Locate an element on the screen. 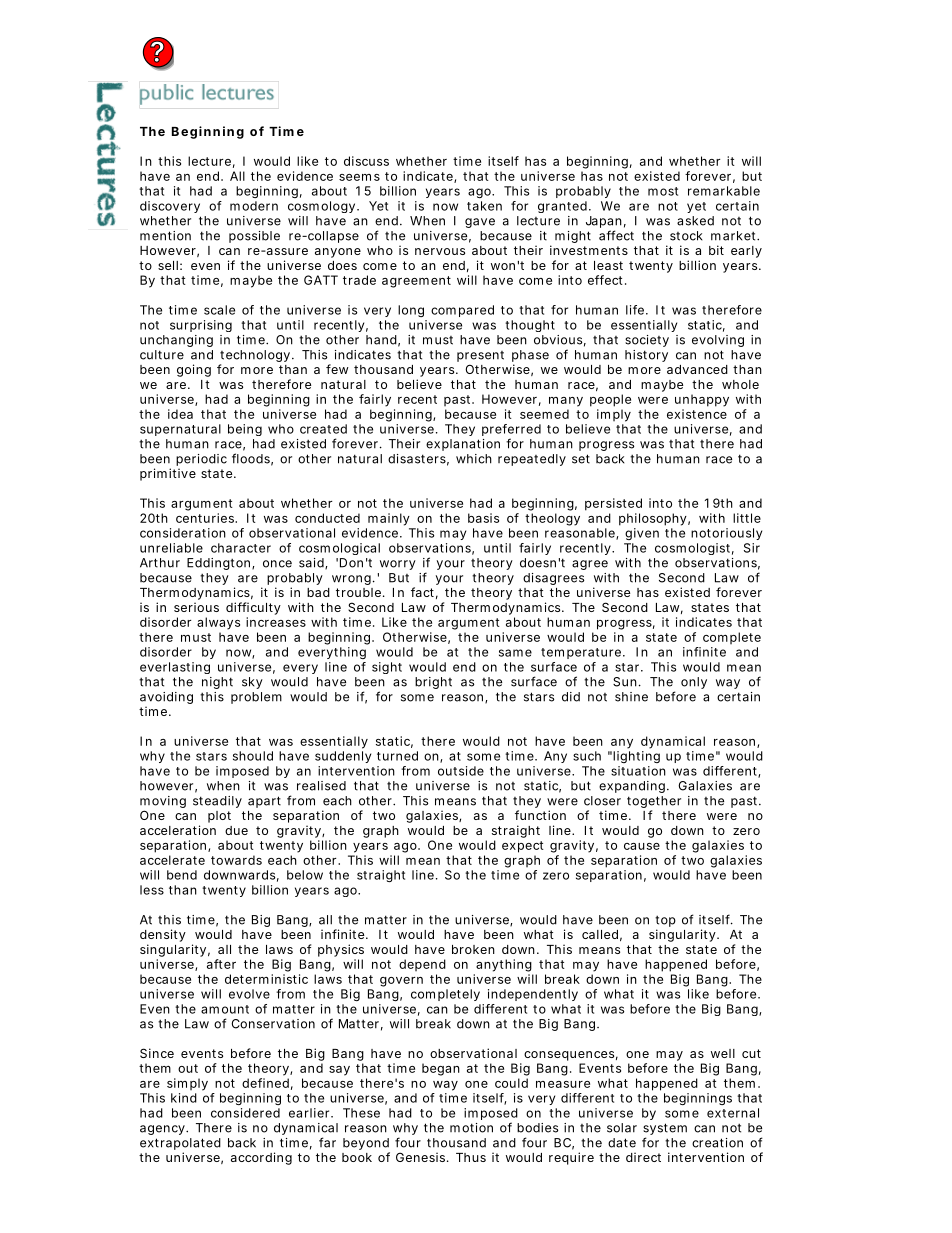 Image resolution: width=952 pixels, height=1233 pixels. modern is located at coordinates (254, 206).
